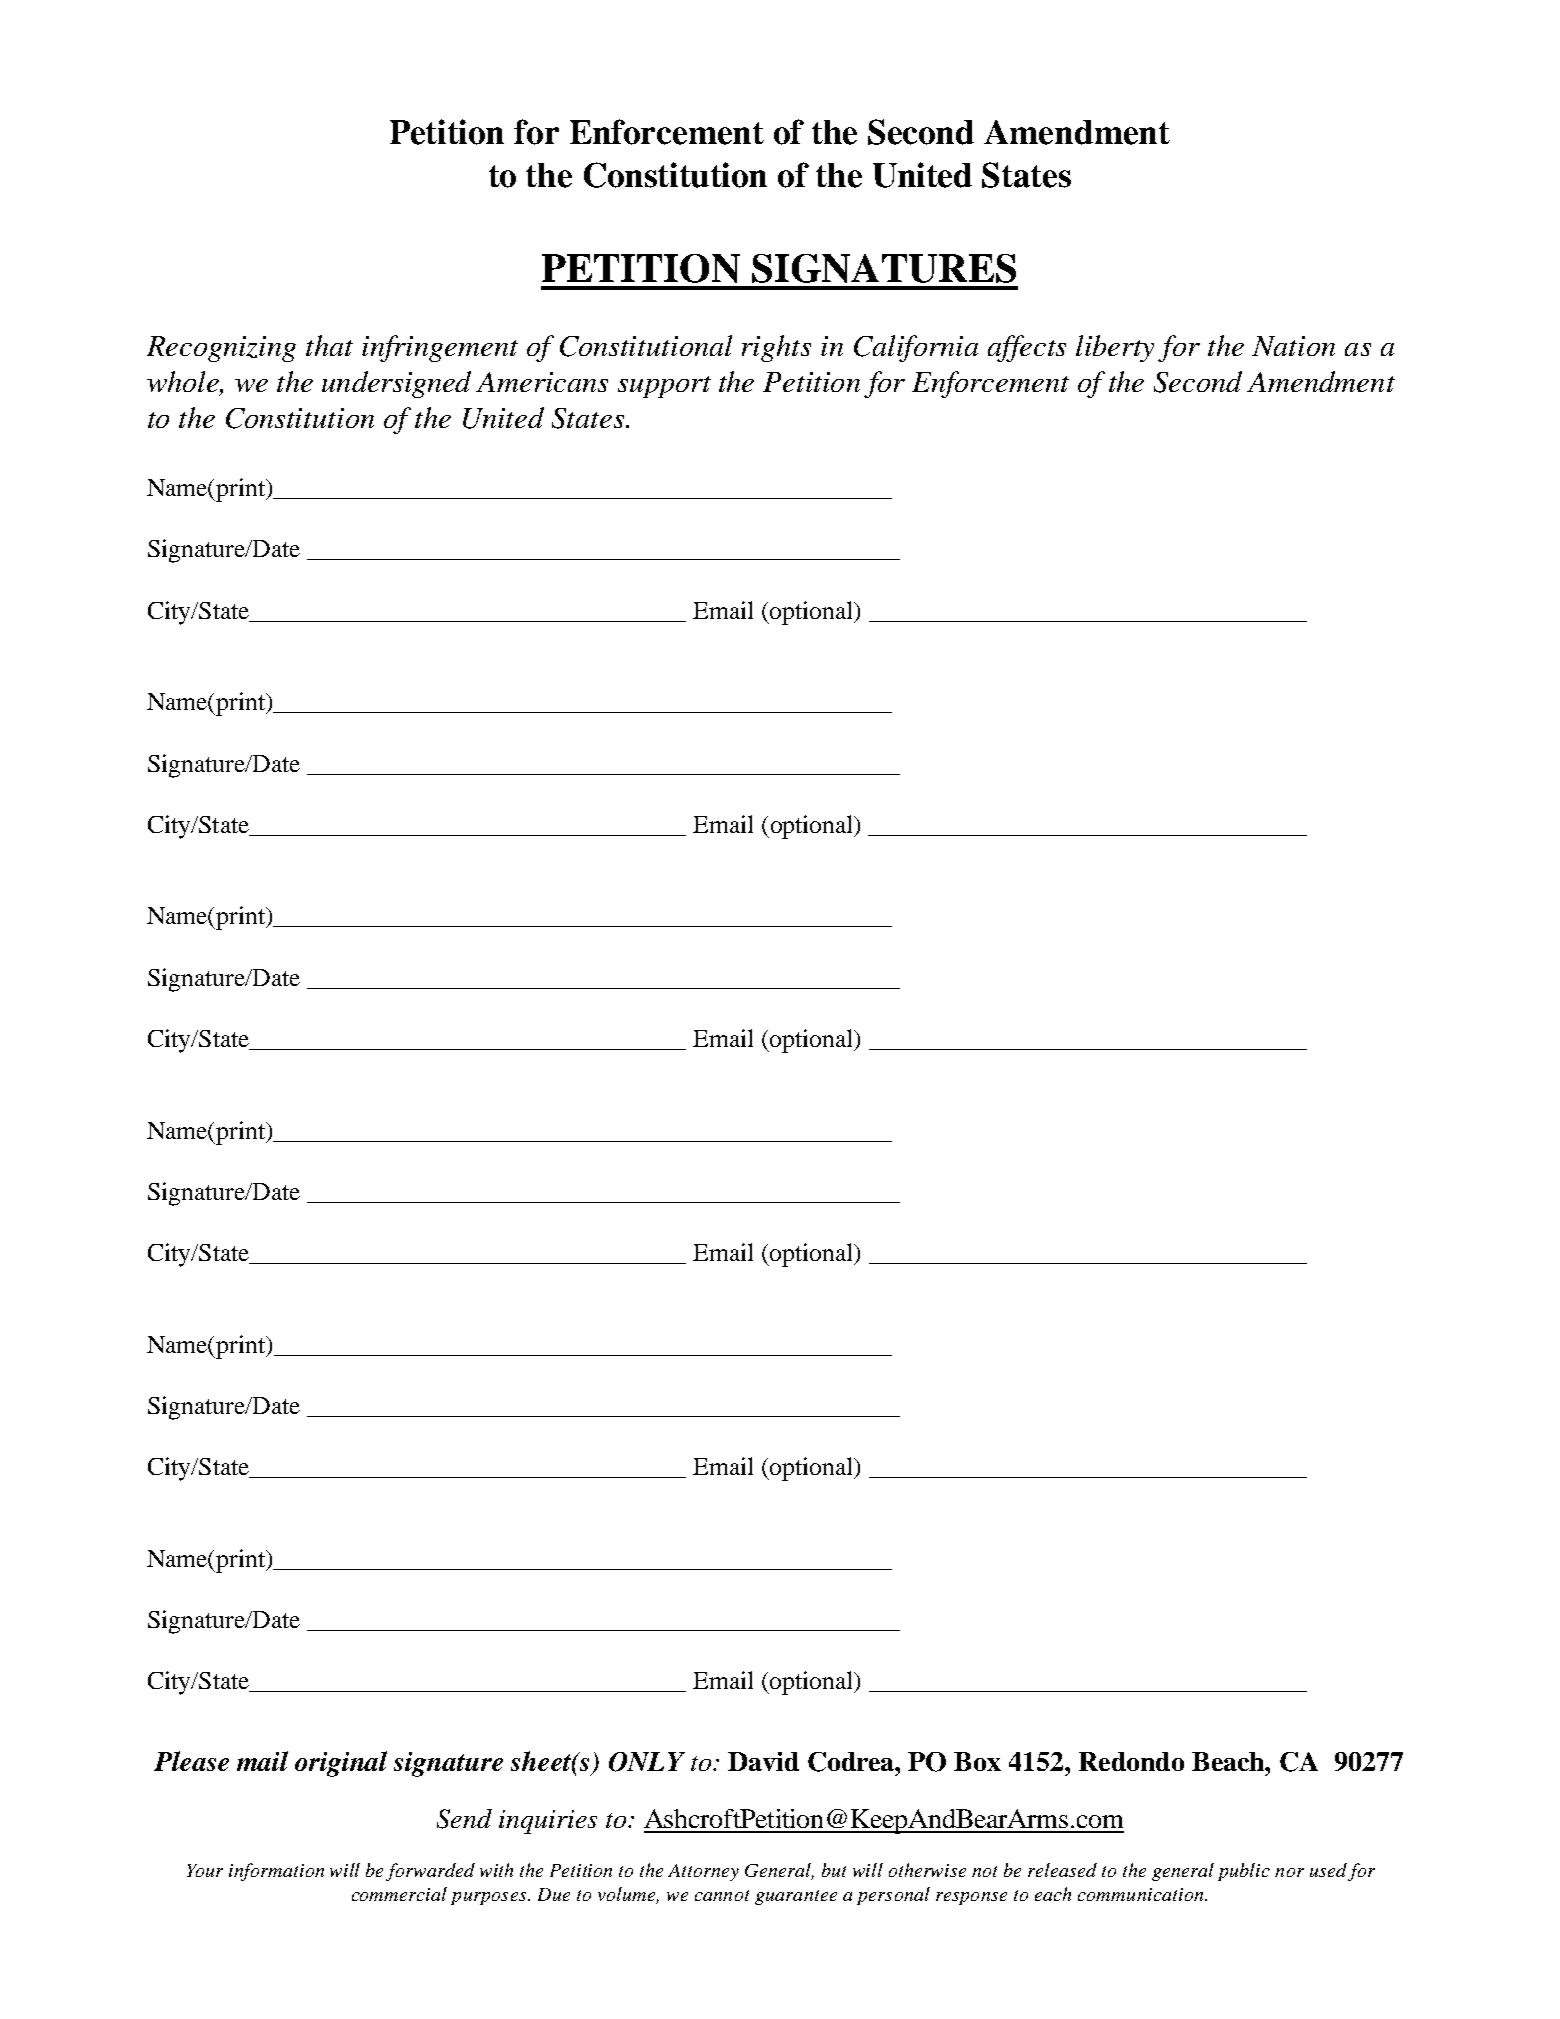  What do you see at coordinates (776, 348) in the page?
I see `rights` at bounding box center [776, 348].
